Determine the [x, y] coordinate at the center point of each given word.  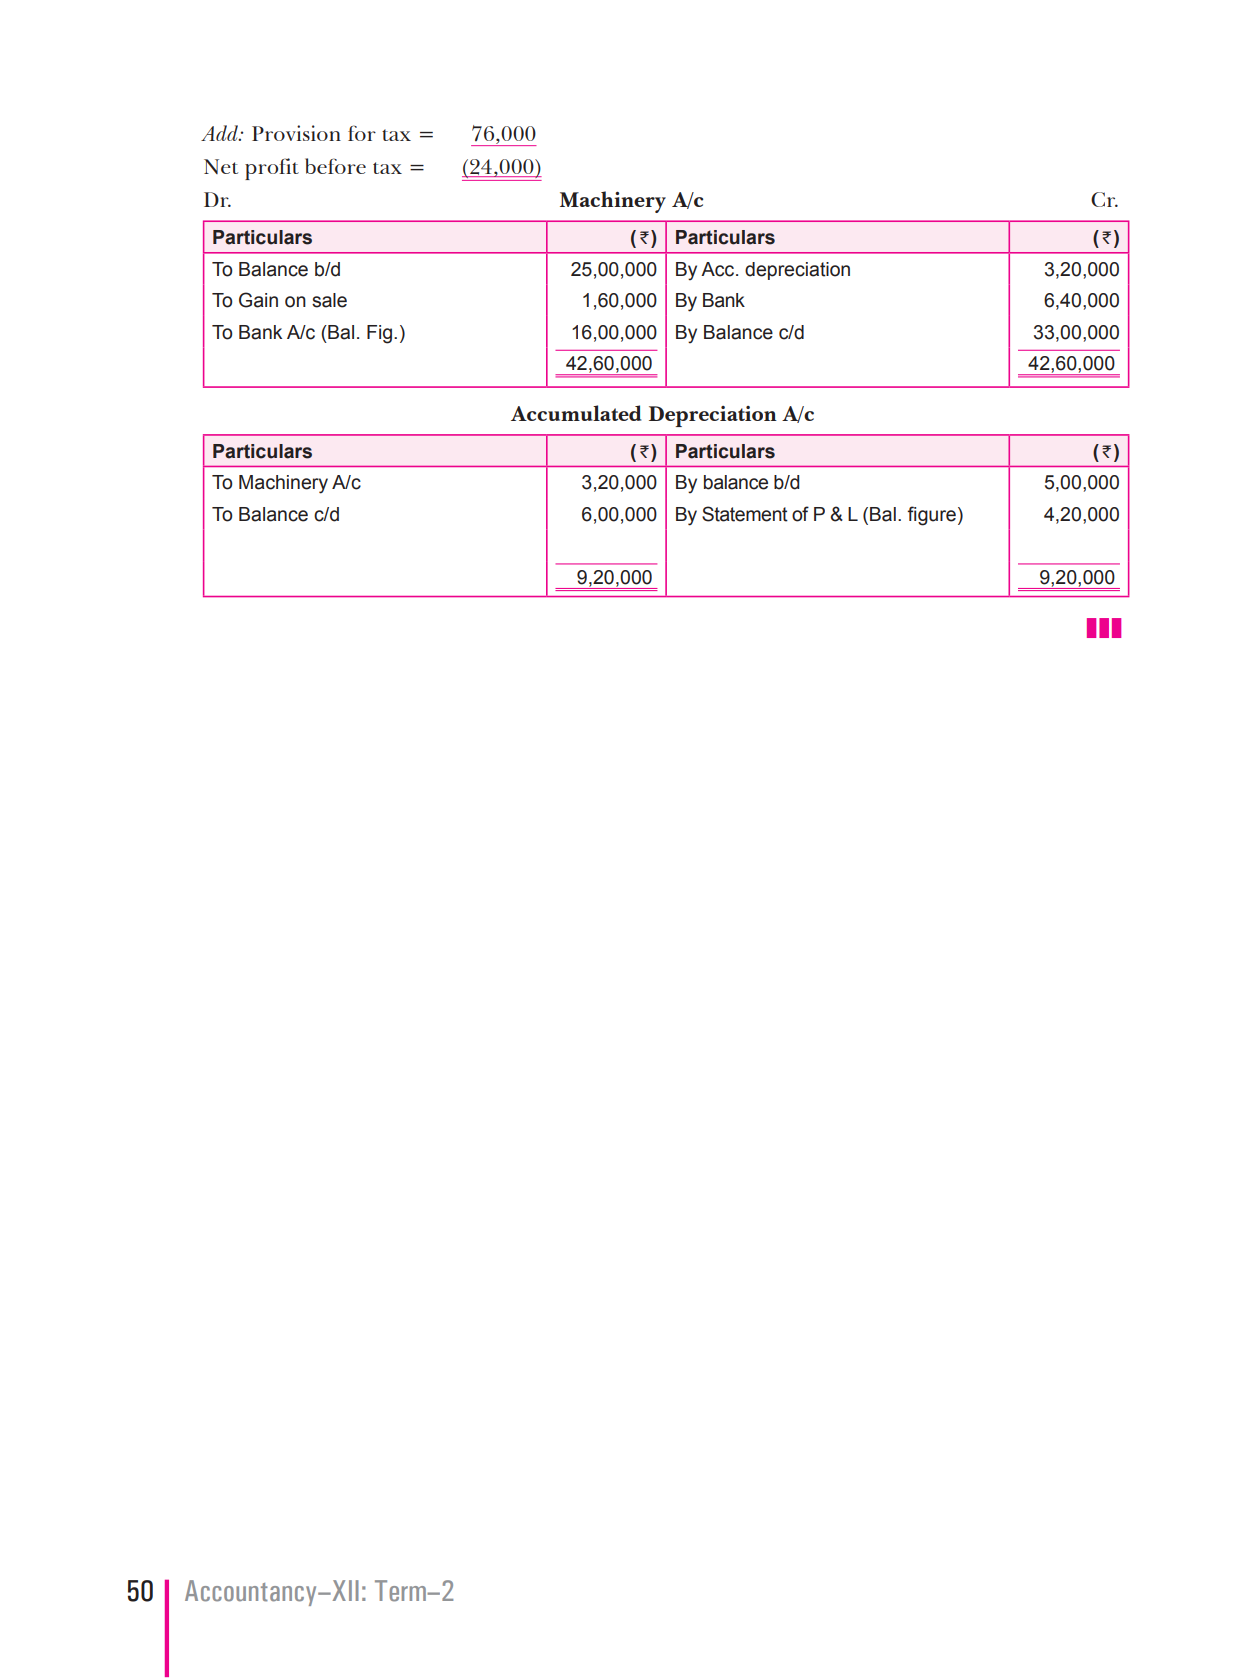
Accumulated [576, 413]
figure [931, 516]
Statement [745, 514]
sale [329, 300]
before [335, 166]
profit [272, 169]
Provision [296, 133]
